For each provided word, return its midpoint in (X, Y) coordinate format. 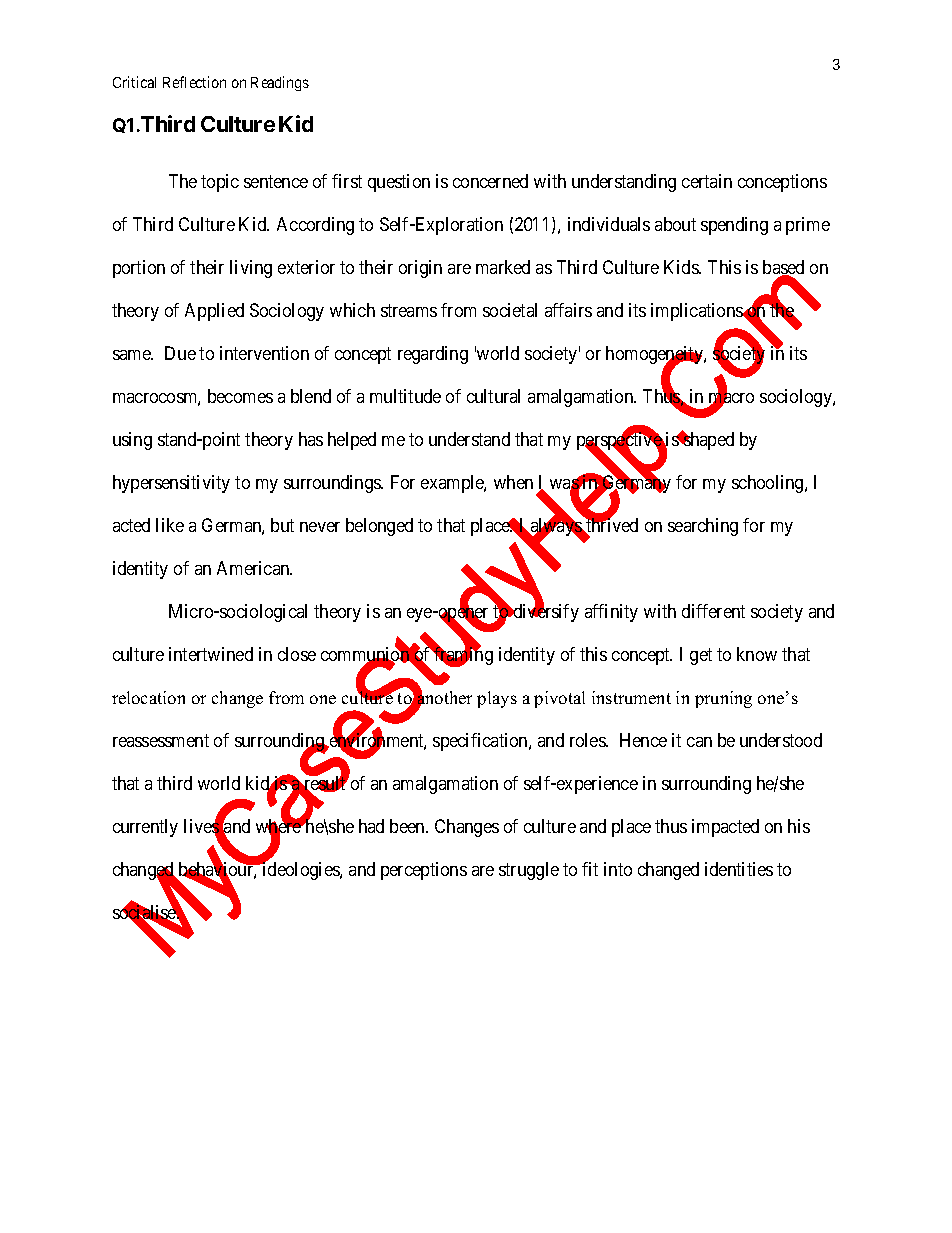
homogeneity (655, 356)
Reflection (194, 82)
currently (145, 828)
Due (180, 353)
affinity (611, 613)
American (254, 568)
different (713, 611)
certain (707, 181)
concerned (490, 181)
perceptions (424, 871)
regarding (433, 355)
